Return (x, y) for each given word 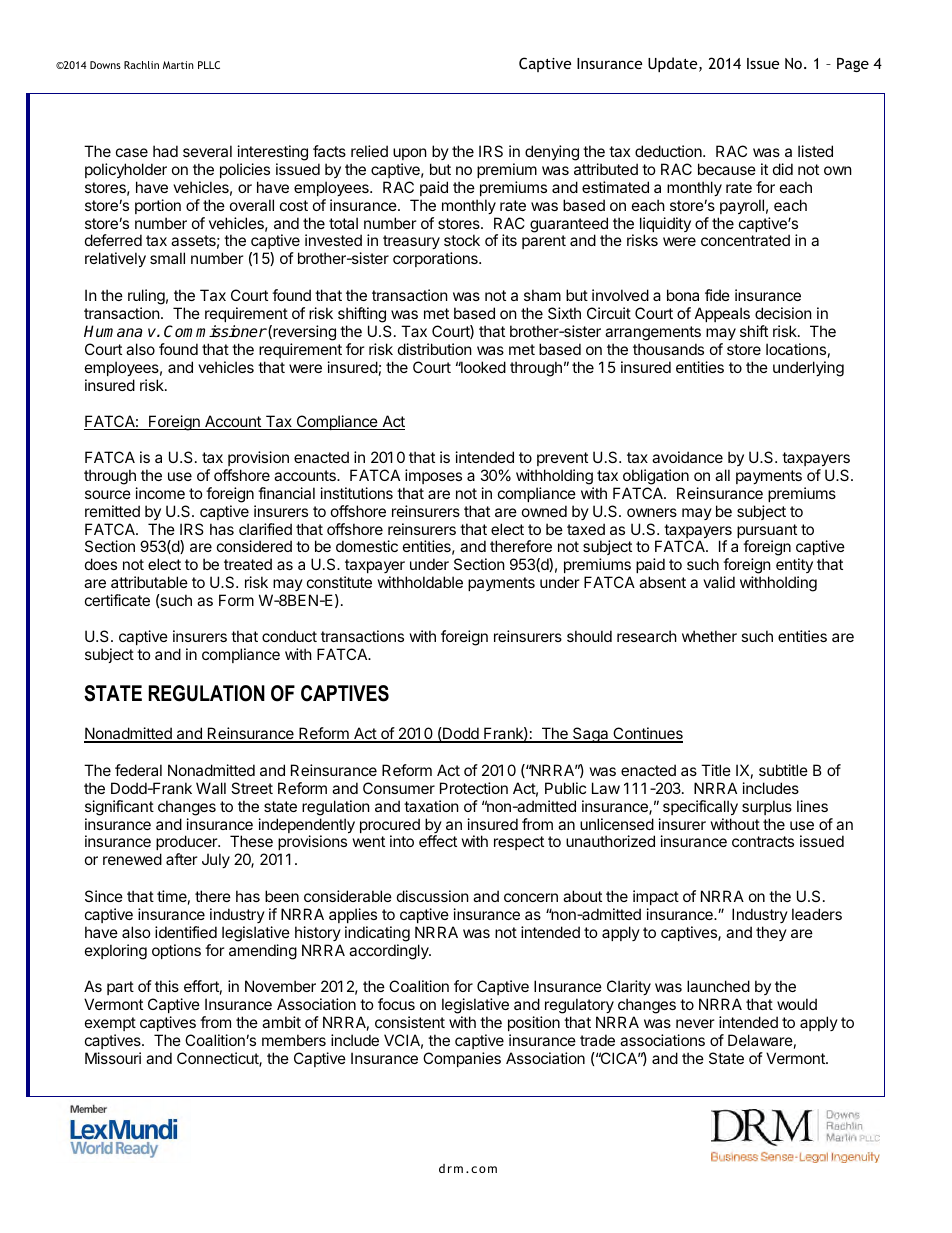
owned (544, 511)
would (797, 1004)
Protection (474, 788)
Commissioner (215, 331)
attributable (149, 582)
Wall (211, 788)
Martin (178, 65)
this (167, 986)
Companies (462, 1059)
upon (410, 154)
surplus (767, 807)
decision (783, 313)
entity (794, 567)
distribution (435, 349)
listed (815, 151)
